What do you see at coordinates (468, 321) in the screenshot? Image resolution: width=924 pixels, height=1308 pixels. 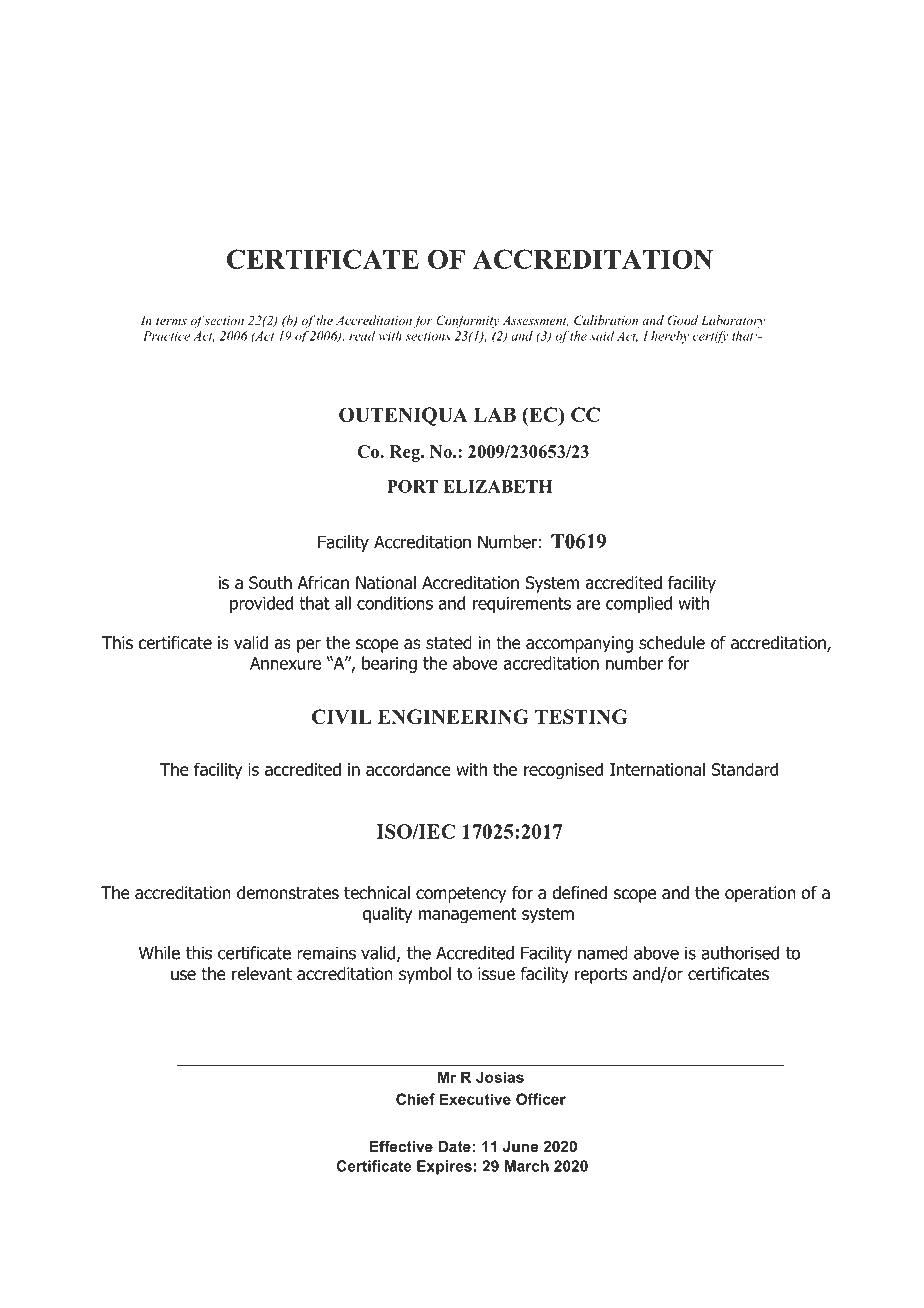 I see `Conformity` at bounding box center [468, 321].
